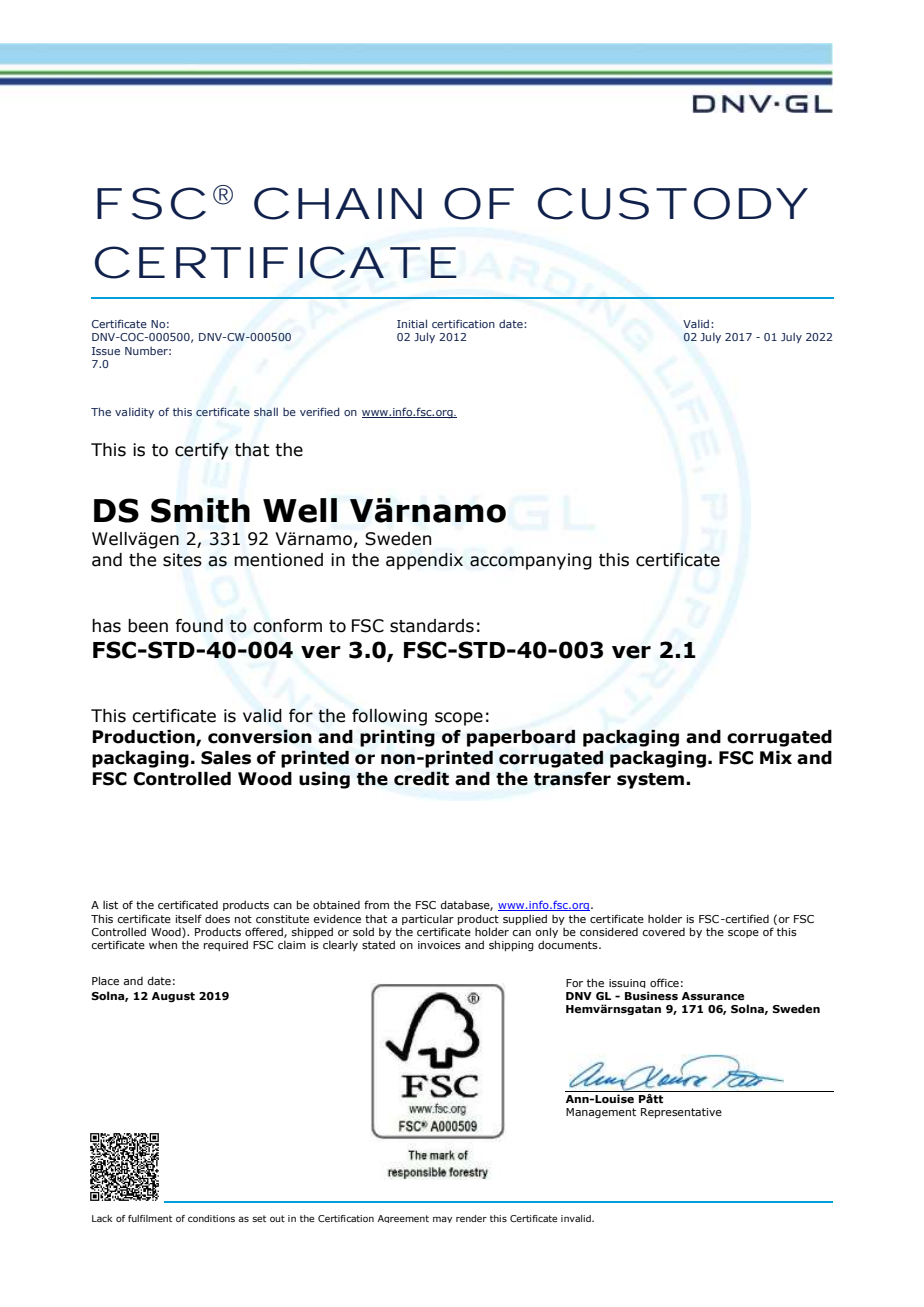 This page has height=1307, width=924. Describe the element at coordinates (531, 561) in the page. I see `accompanying` at that location.
